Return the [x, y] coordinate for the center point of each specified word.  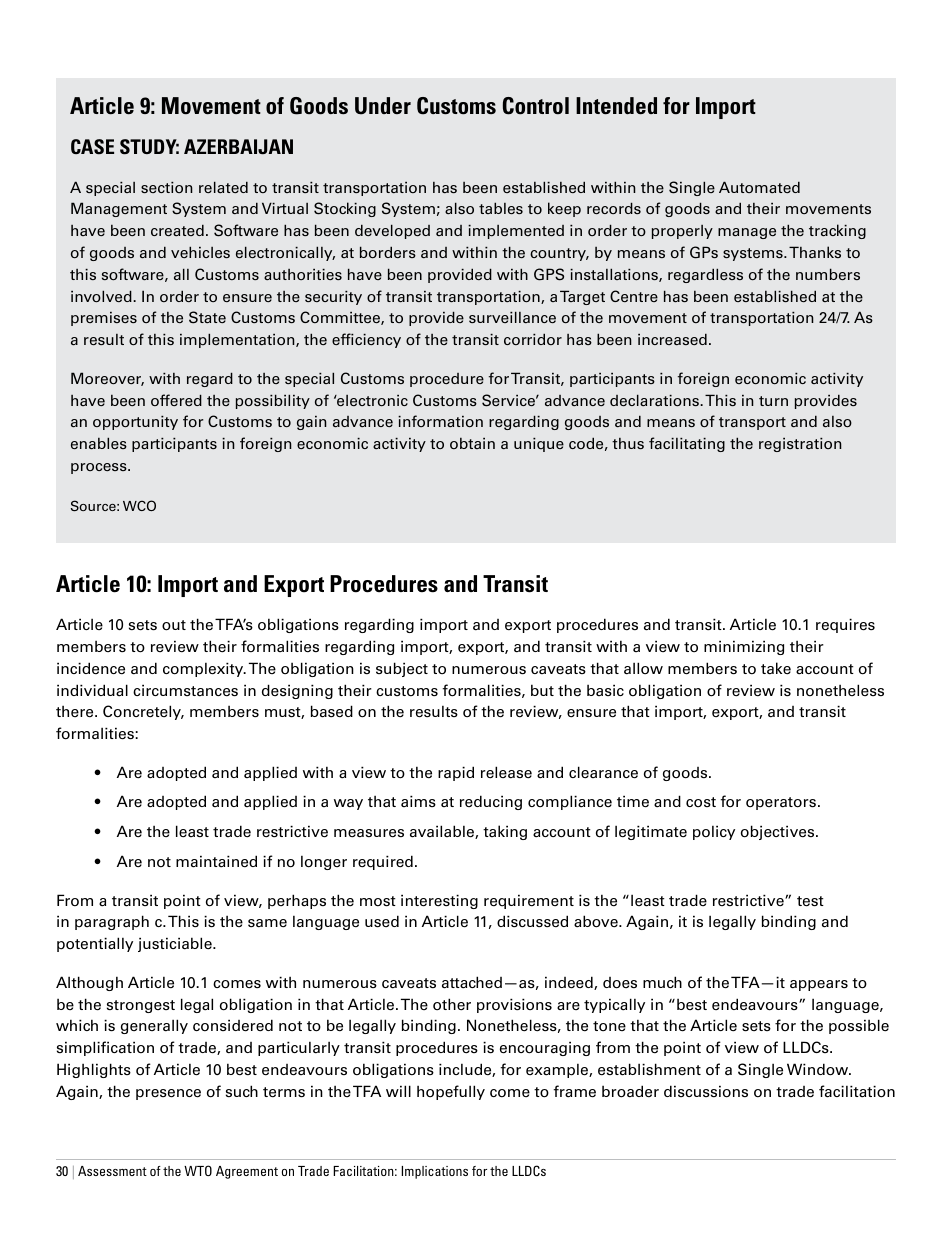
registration [800, 445]
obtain [472, 443]
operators [782, 803]
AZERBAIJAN [238, 147]
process [100, 468]
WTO [198, 1170]
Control [536, 106]
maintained [216, 861]
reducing [491, 802]
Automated [759, 187]
